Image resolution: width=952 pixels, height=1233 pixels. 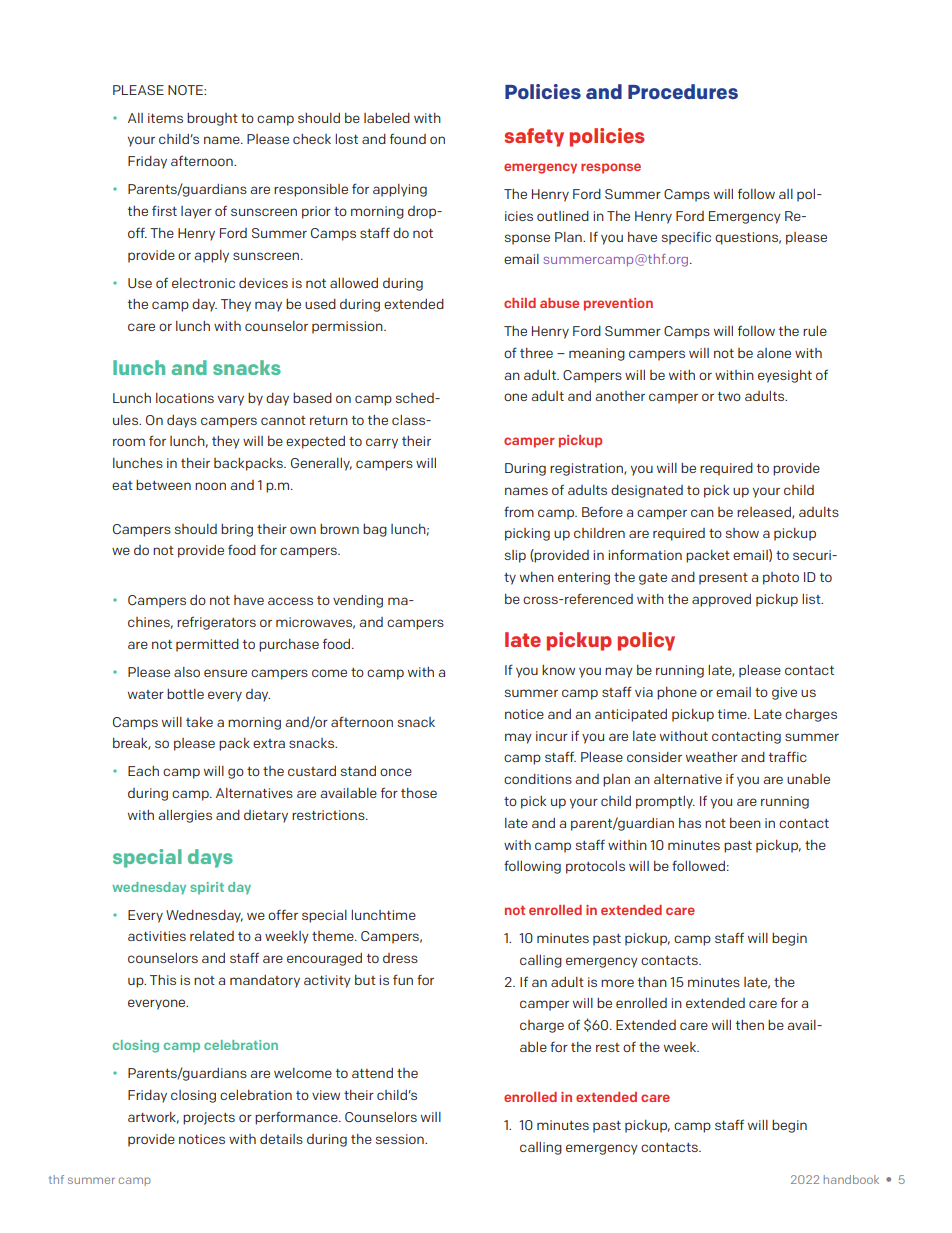 What do you see at coordinates (212, 119) in the image?
I see `brought` at bounding box center [212, 119].
